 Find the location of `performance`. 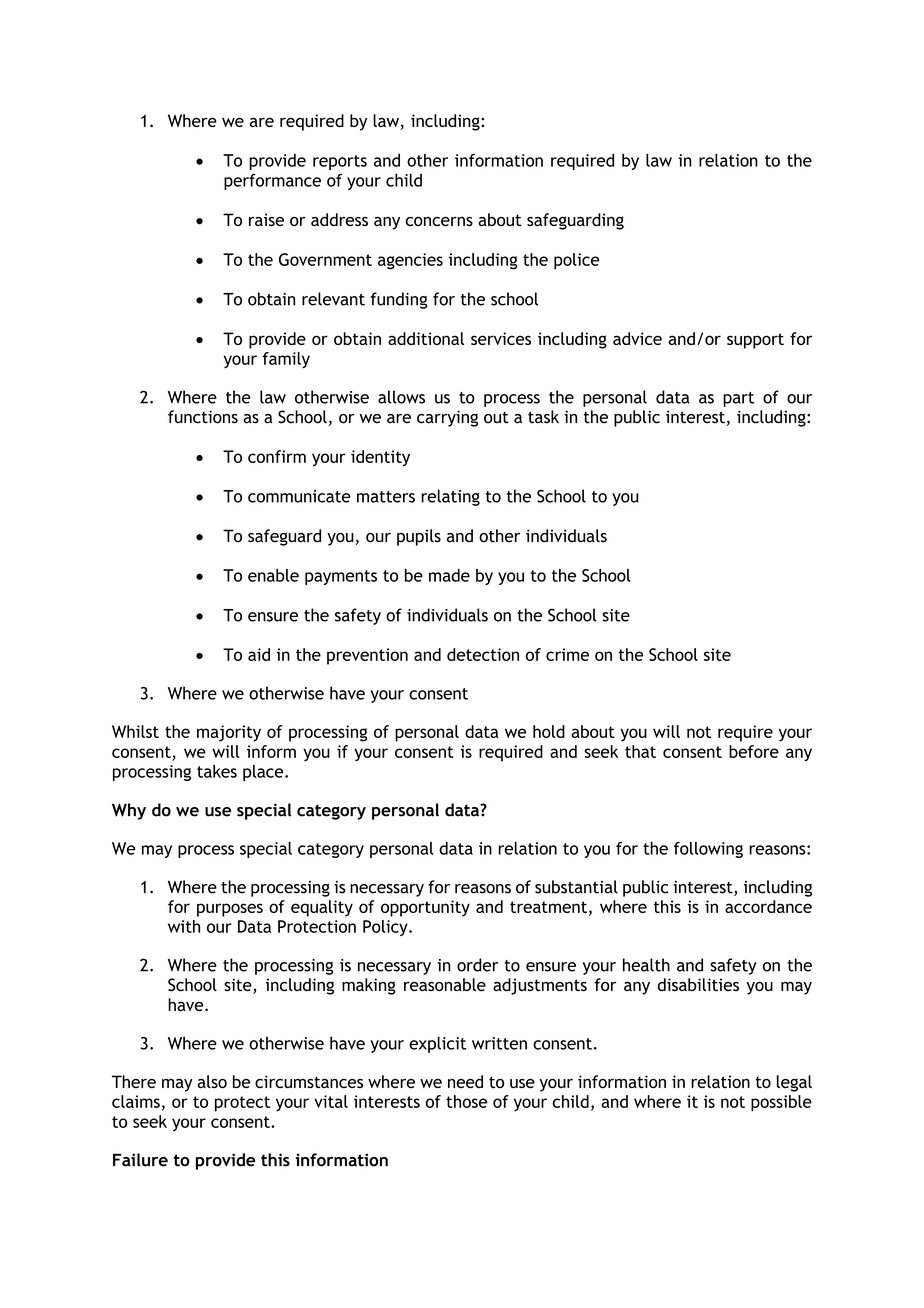

performance is located at coordinates (272, 182).
